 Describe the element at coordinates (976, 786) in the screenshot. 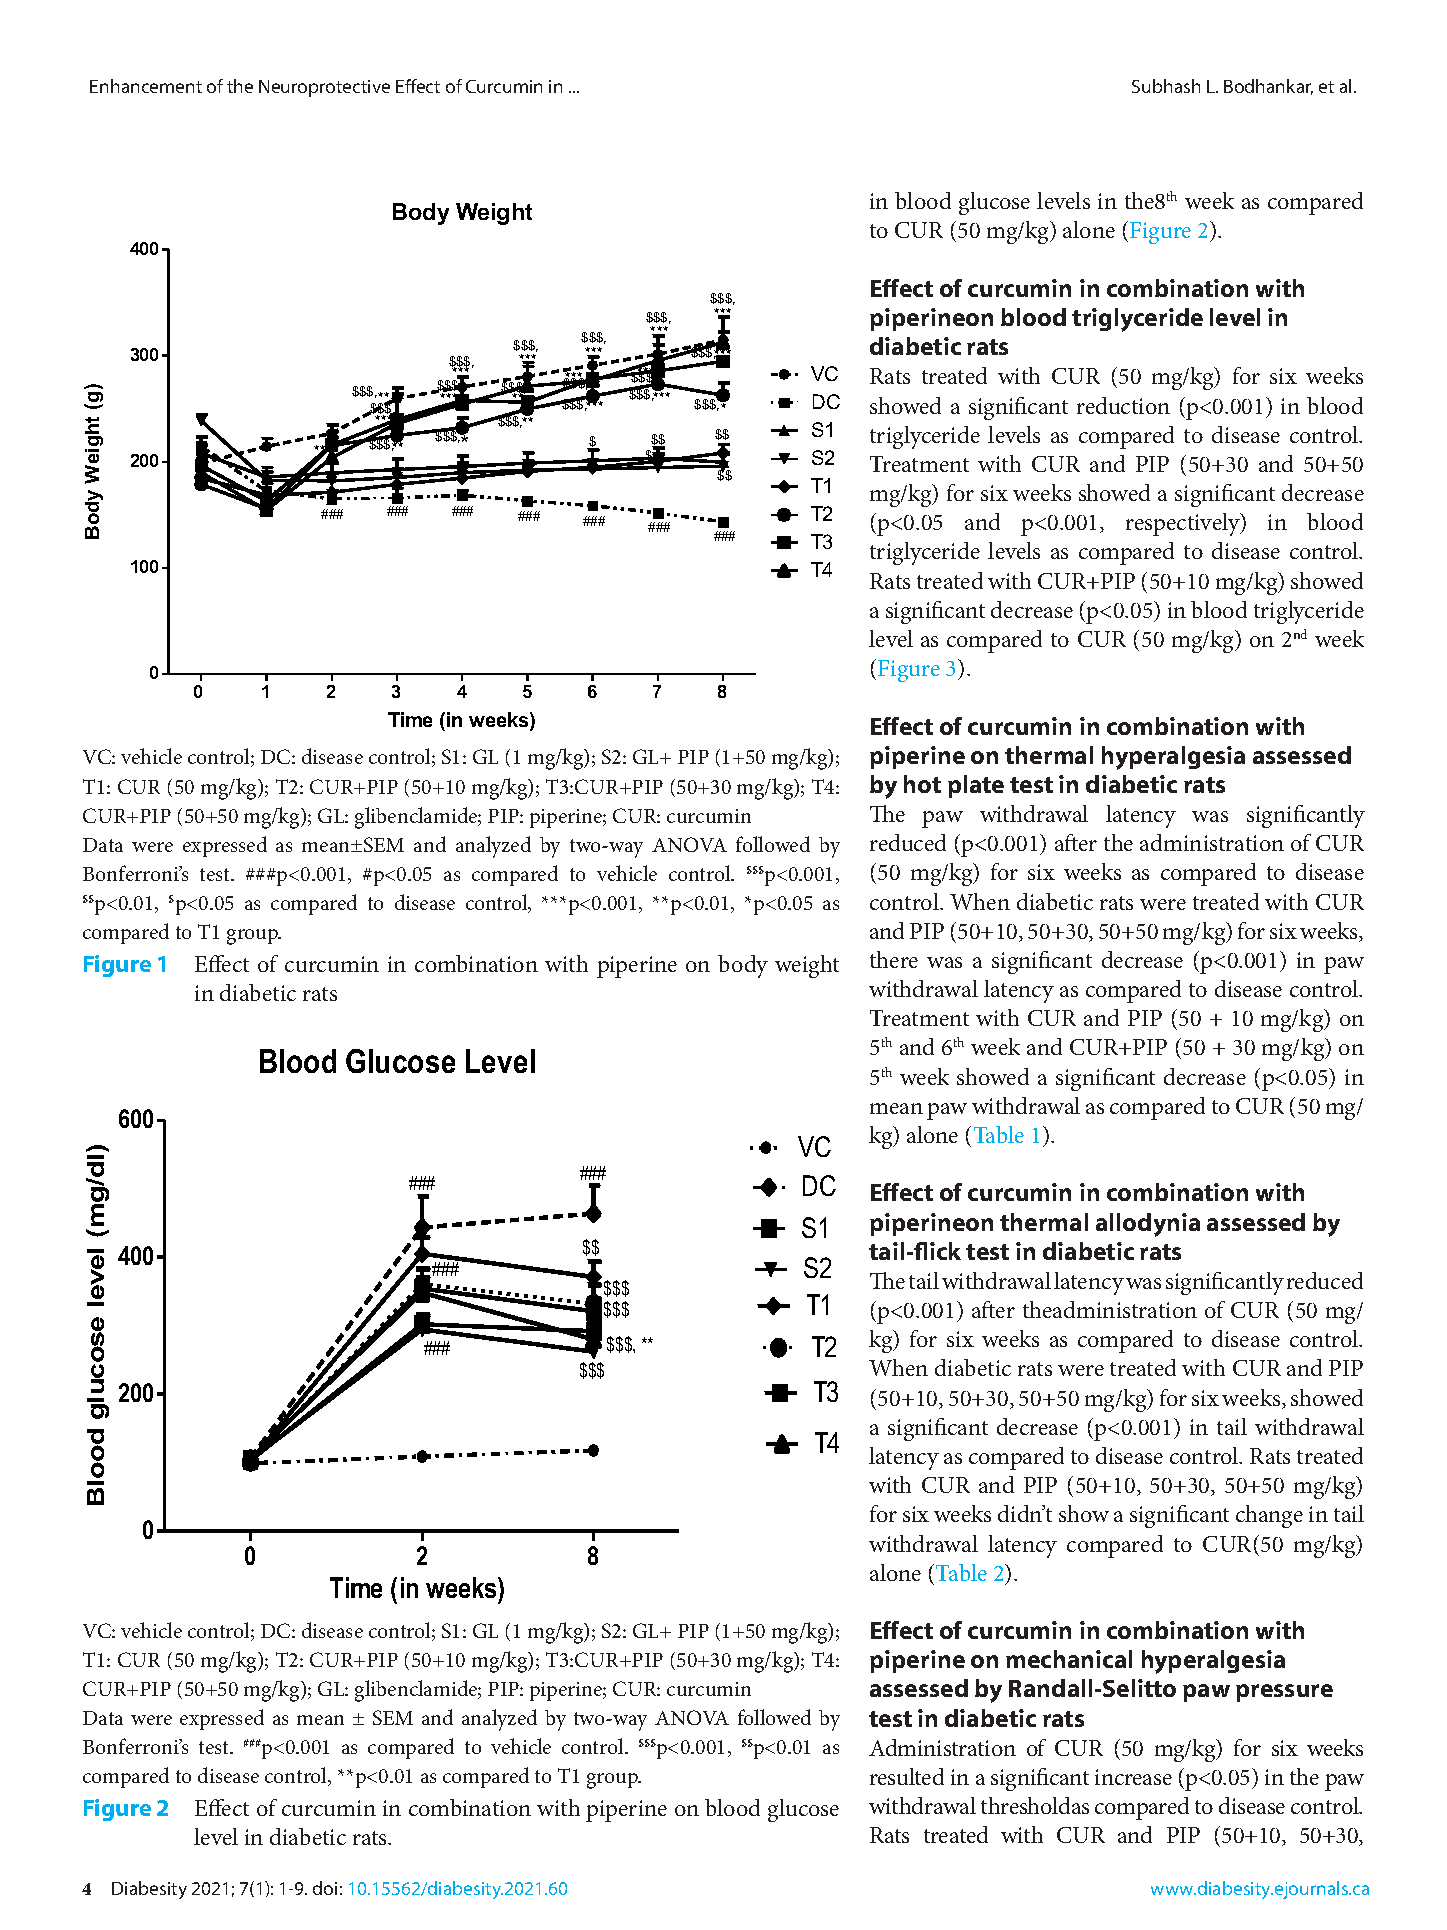

I see `plate` at that location.
